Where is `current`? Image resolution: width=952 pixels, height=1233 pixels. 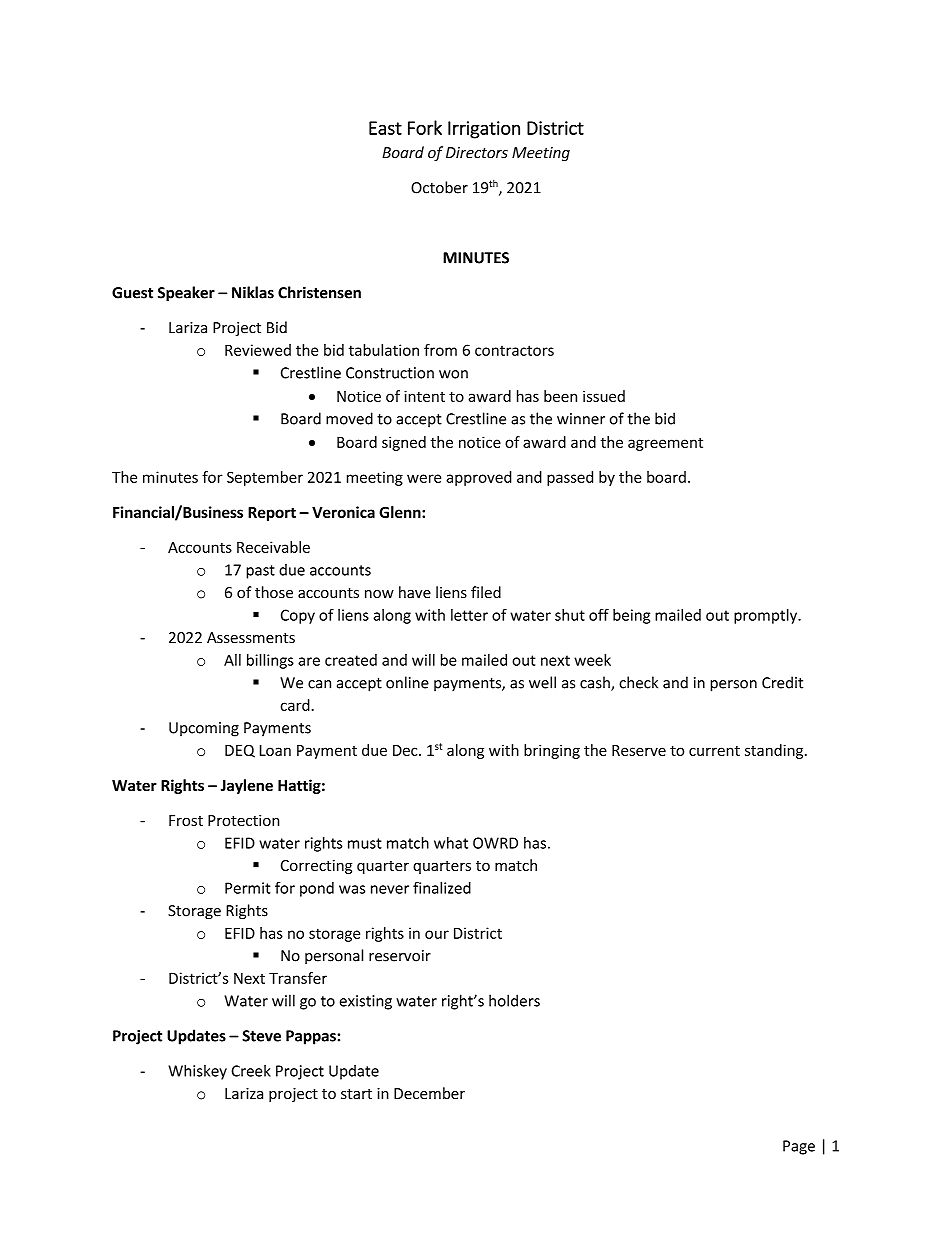
current is located at coordinates (714, 751).
